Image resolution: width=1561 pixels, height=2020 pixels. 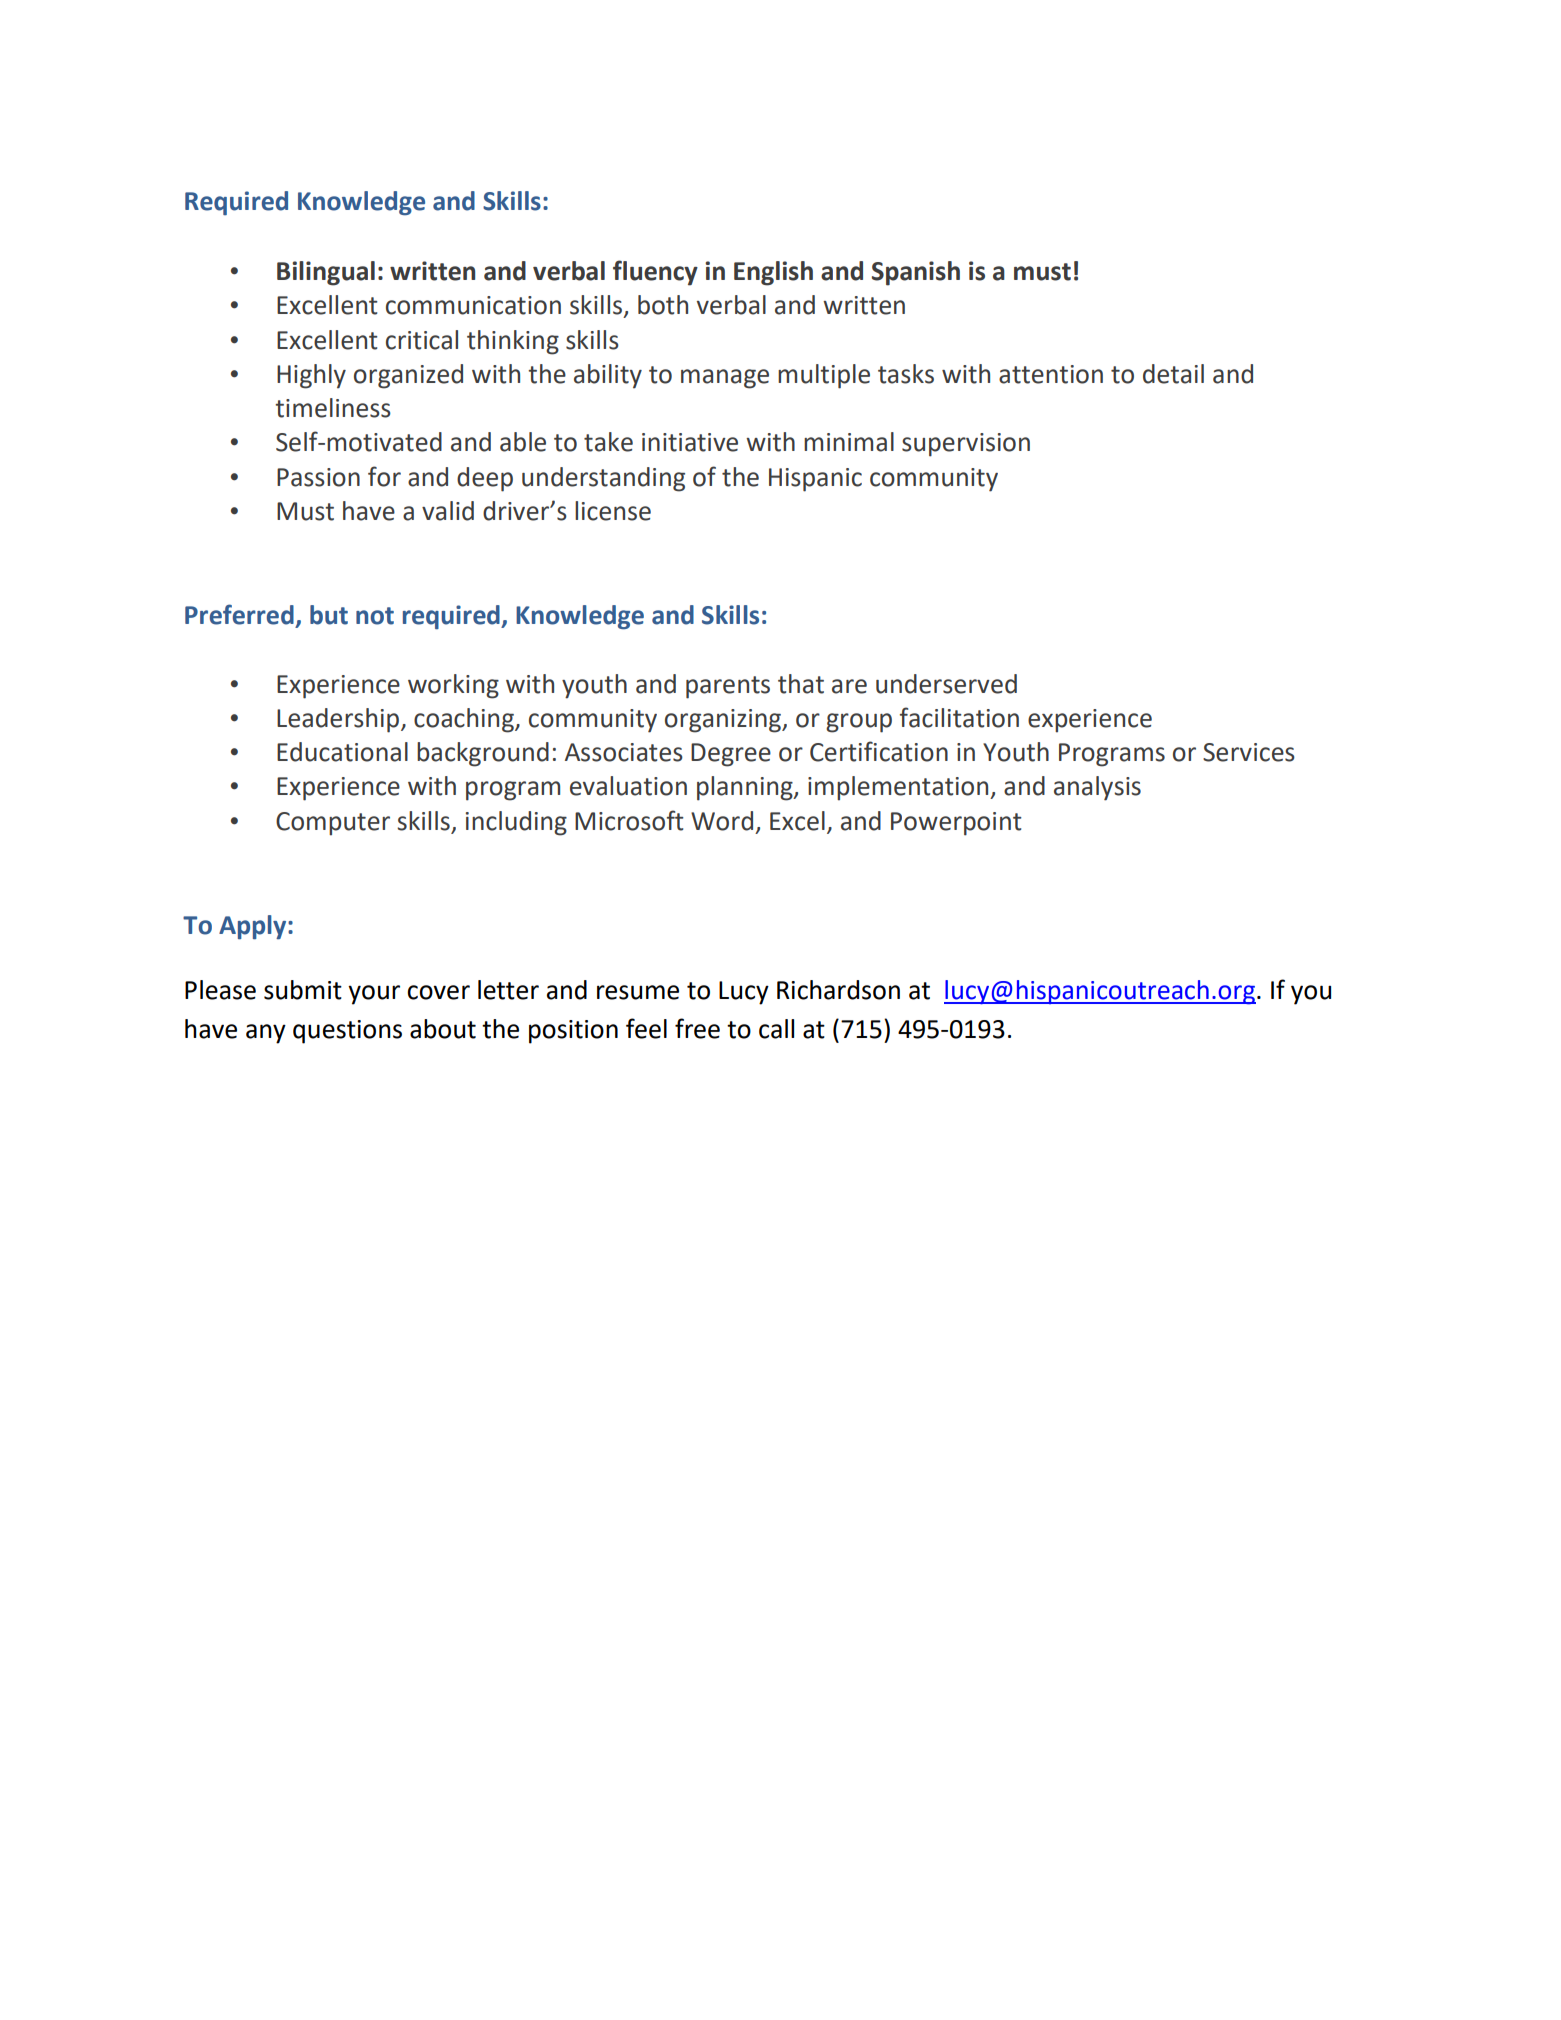 What do you see at coordinates (838, 990) in the image?
I see `Richardson` at bounding box center [838, 990].
